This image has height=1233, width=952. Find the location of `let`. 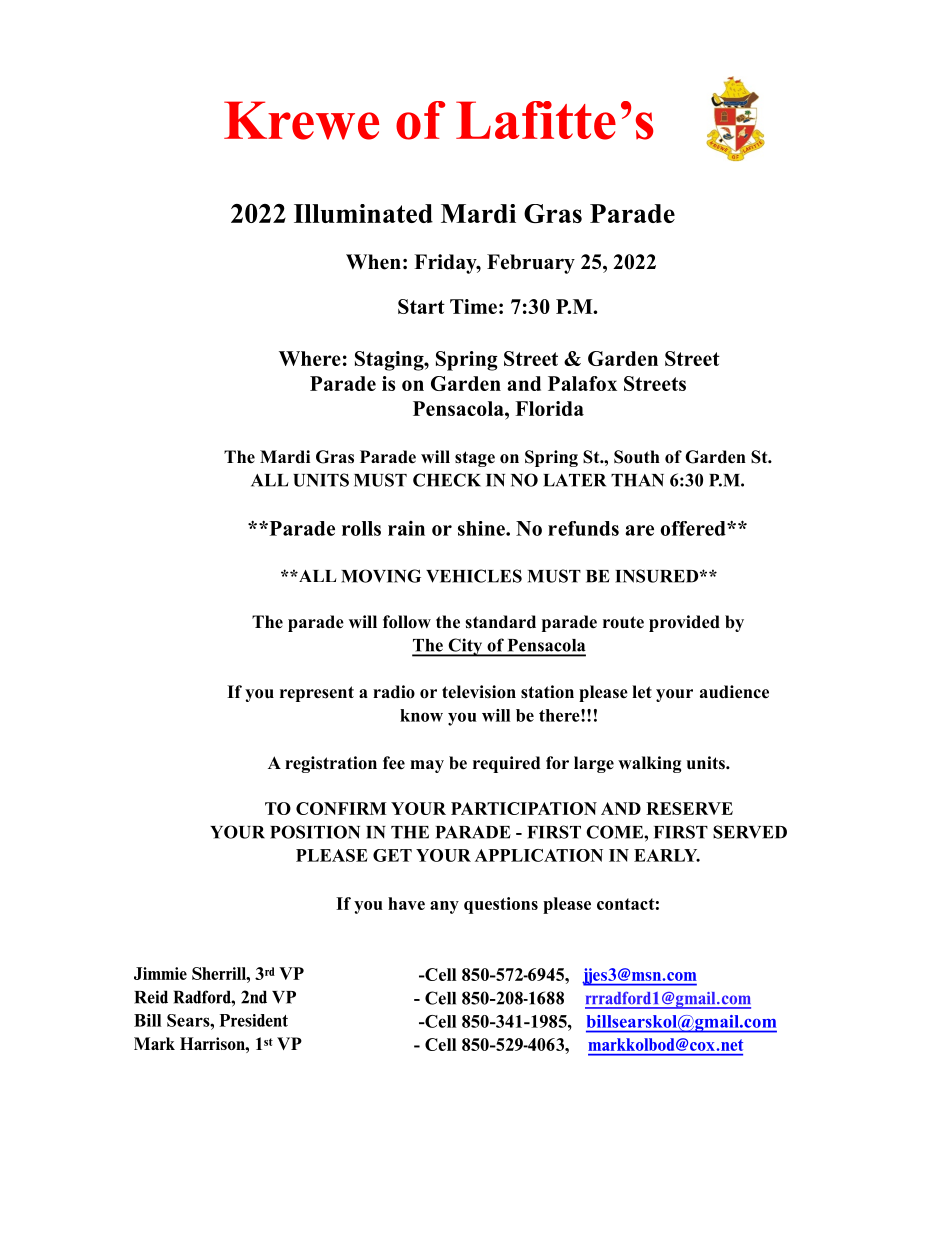

let is located at coordinates (642, 692).
